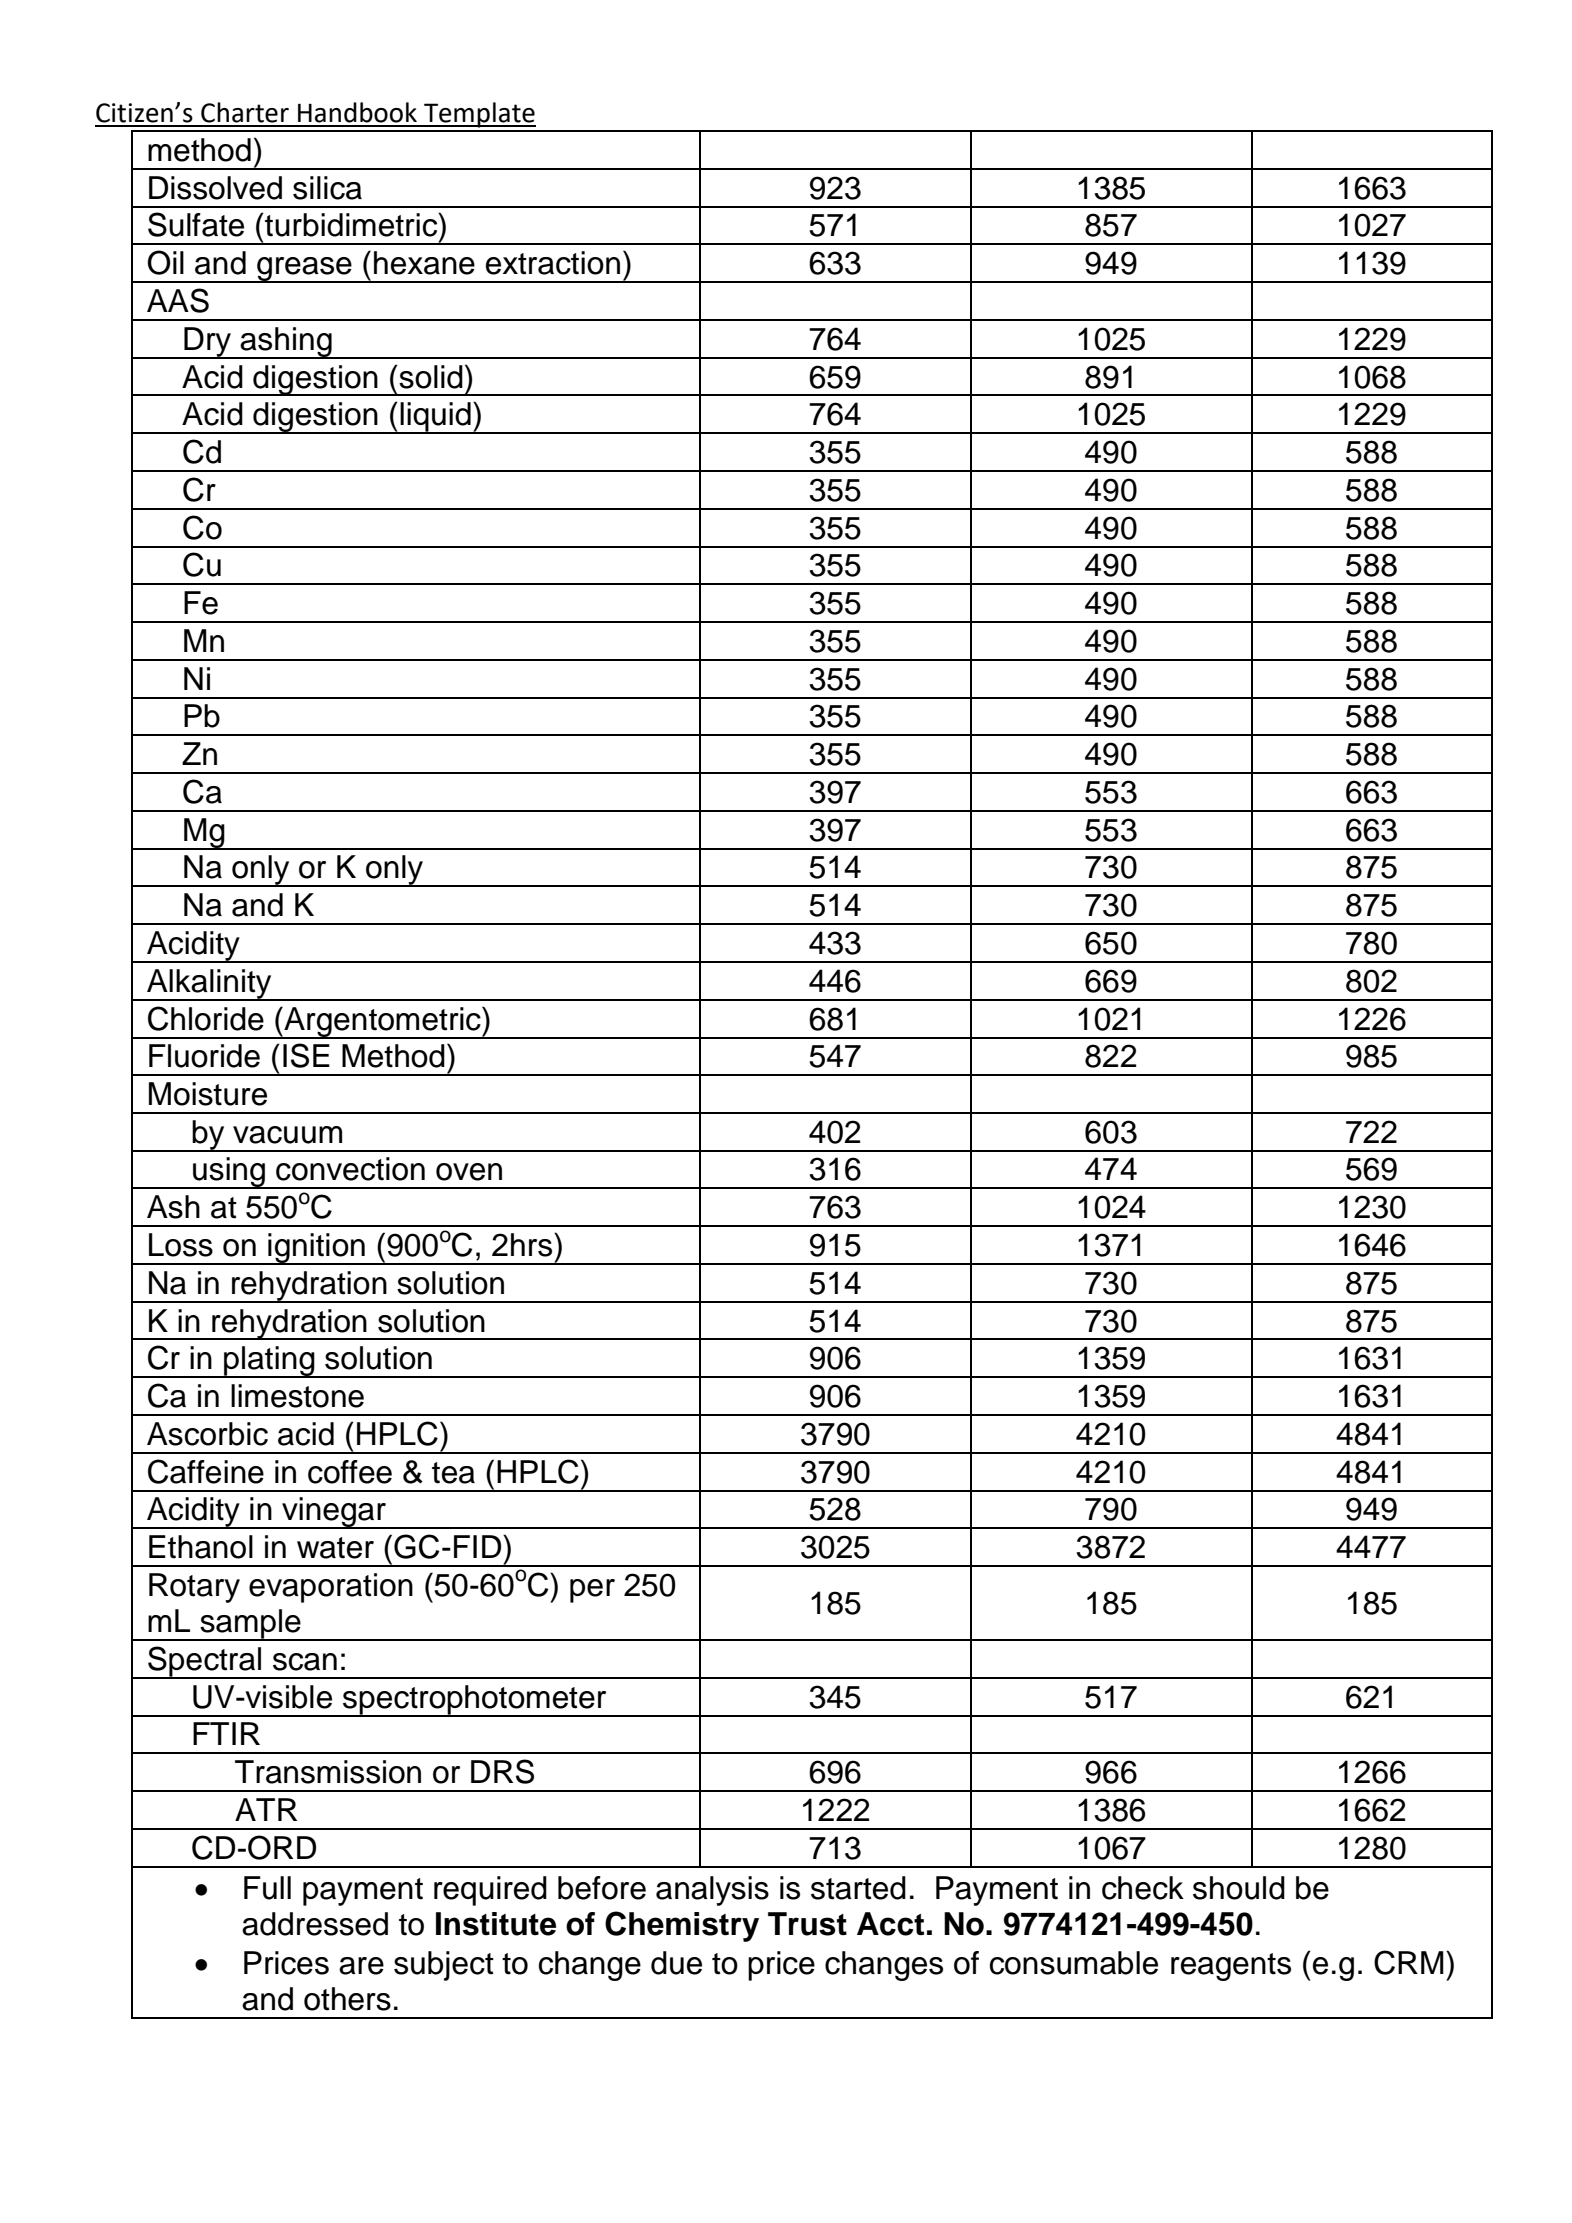 The image size is (1572, 2223). What do you see at coordinates (304, 270) in the document?
I see `grease` at bounding box center [304, 270].
